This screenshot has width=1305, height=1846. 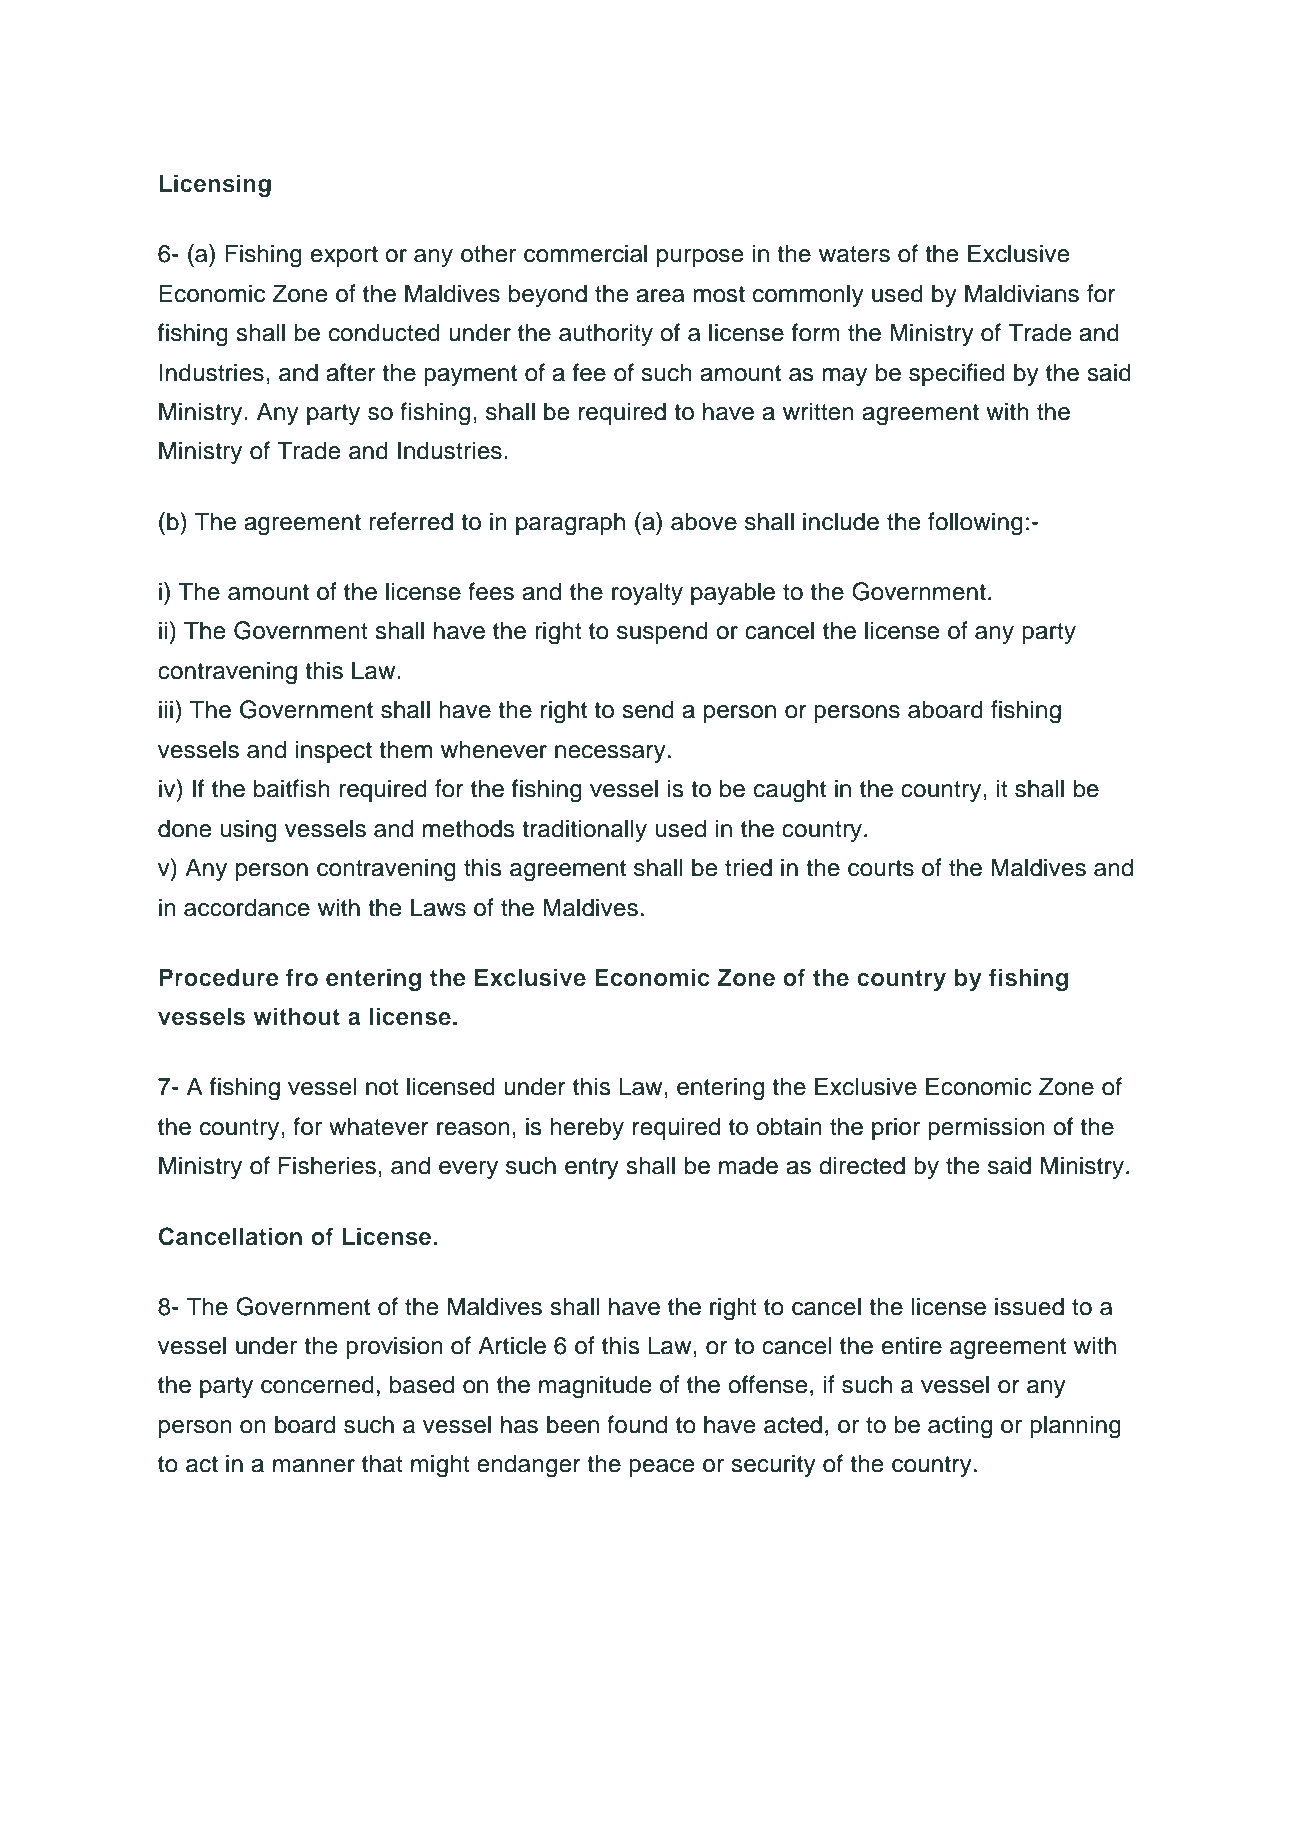 What do you see at coordinates (960, 1427) in the screenshot?
I see `acting` at bounding box center [960, 1427].
